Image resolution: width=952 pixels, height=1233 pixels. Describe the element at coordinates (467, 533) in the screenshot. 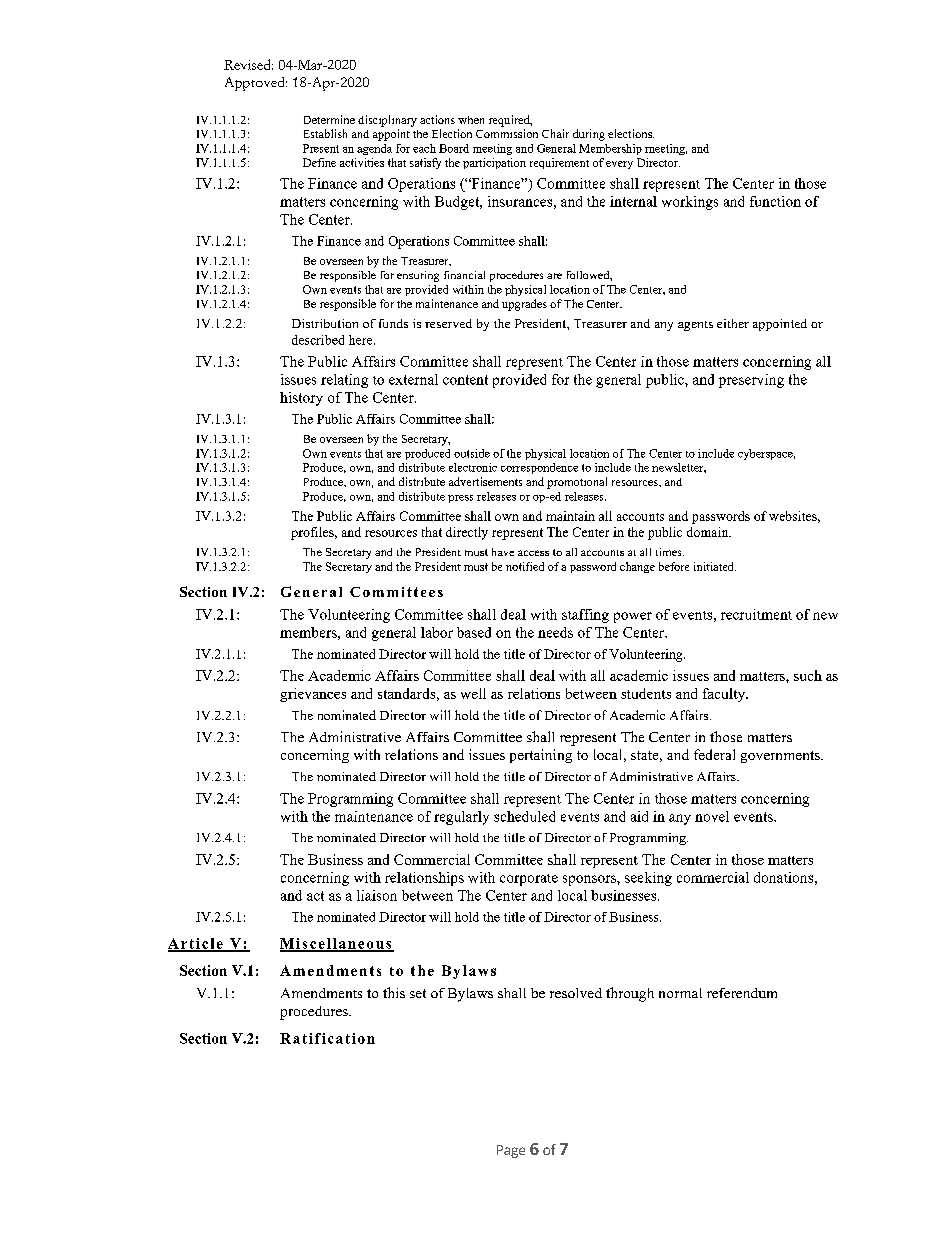

I see `directly` at that location.
